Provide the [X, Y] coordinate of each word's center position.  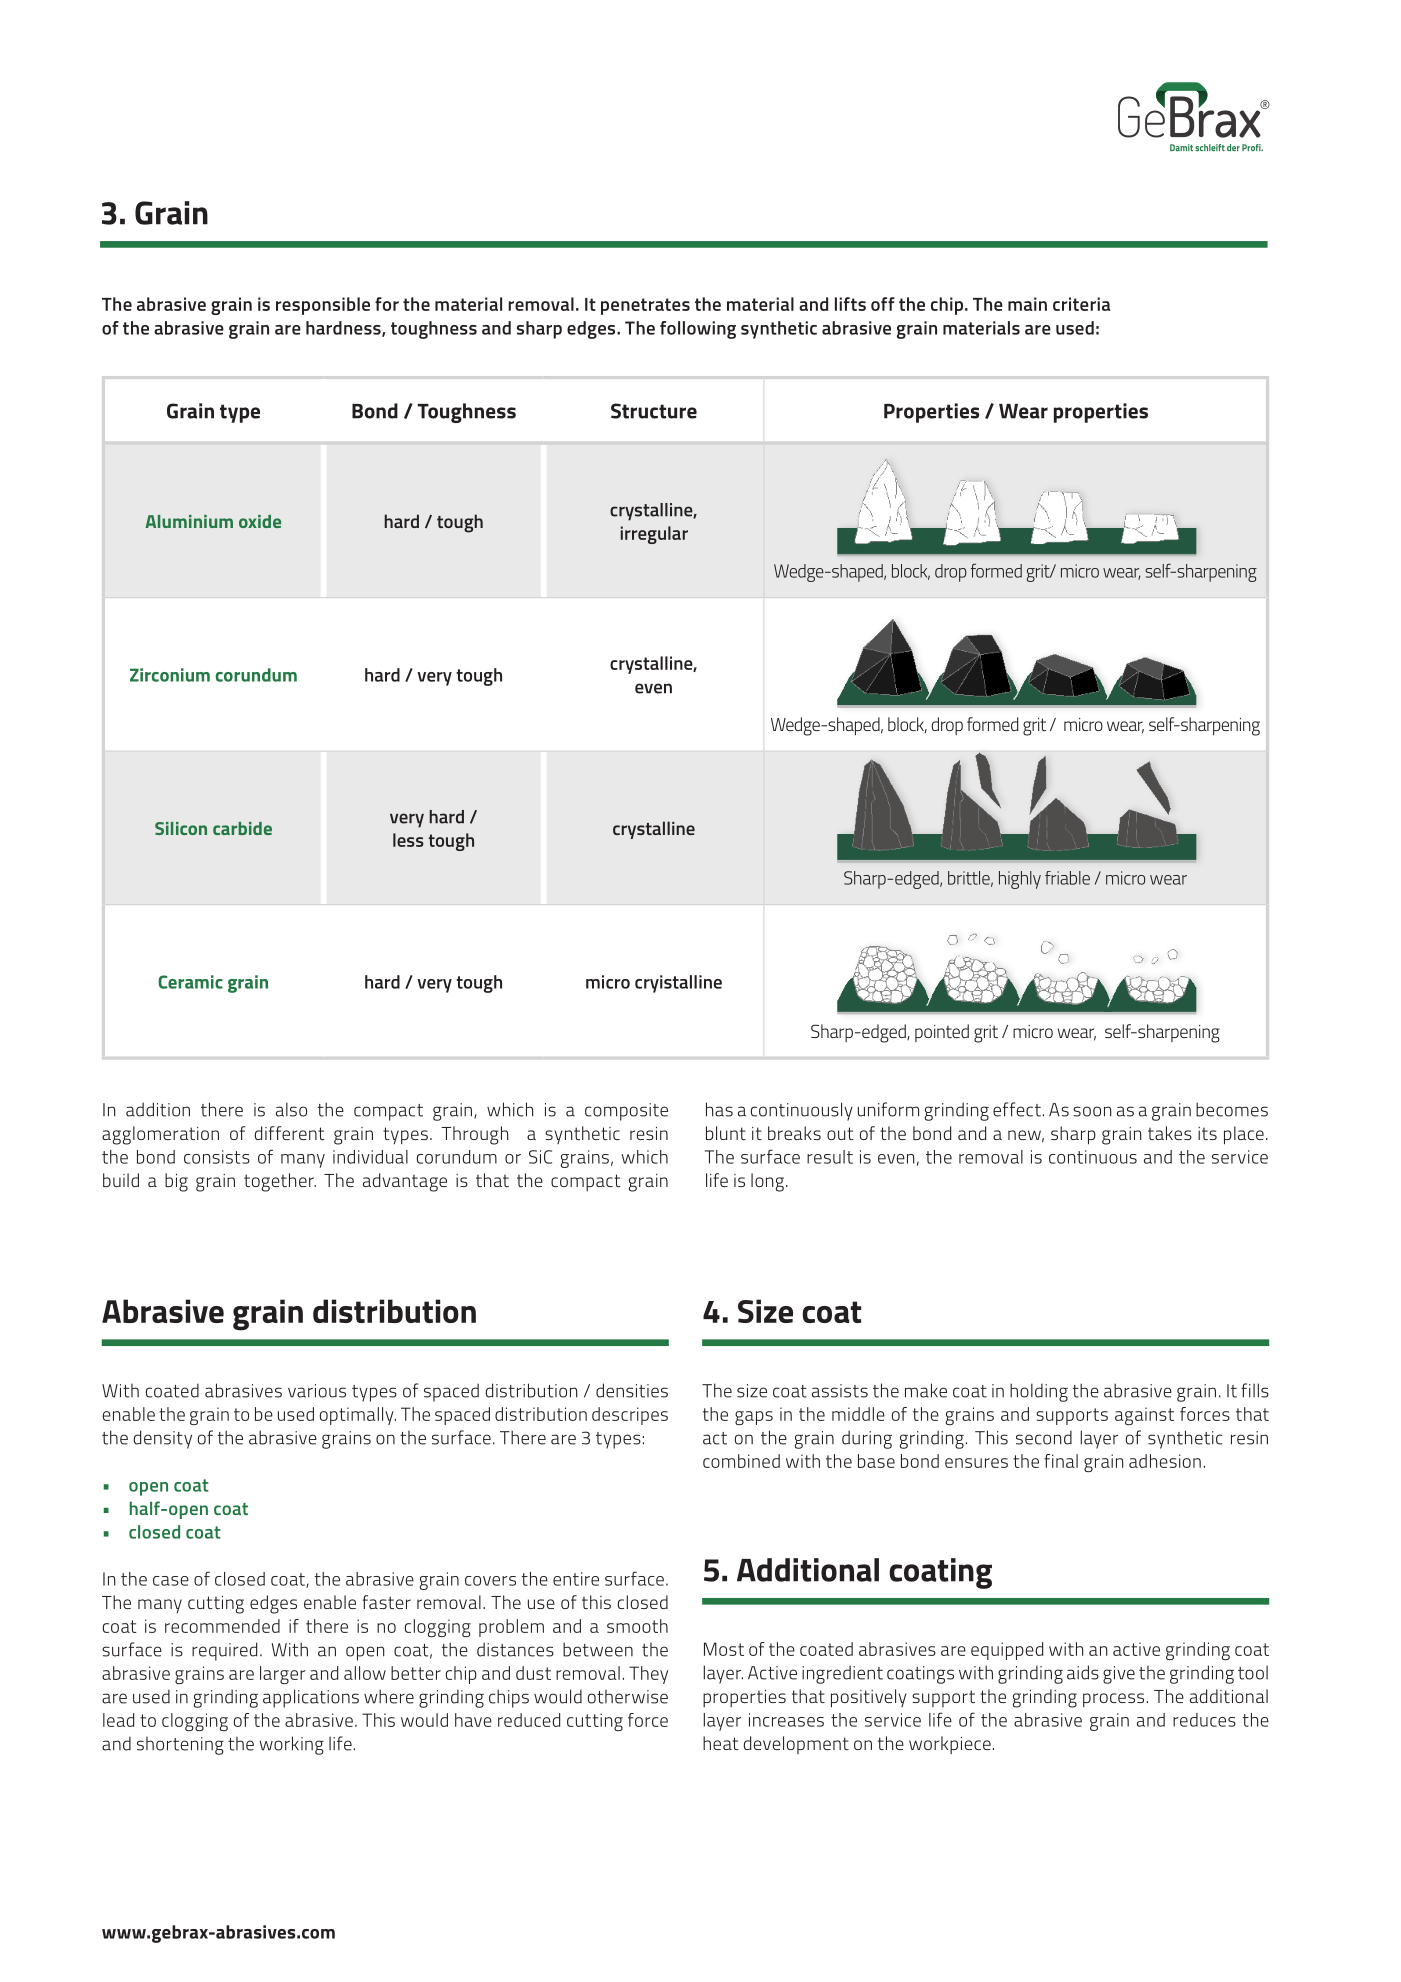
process [1113, 1700]
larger [283, 1675]
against [1144, 1416]
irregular [654, 535]
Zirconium [170, 675]
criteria [1082, 304]
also [291, 1109]
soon [1092, 1111]
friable [1067, 878]
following [698, 330]
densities [632, 1390]
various [317, 1391]
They [648, 1675]
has [719, 1109]
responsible [323, 306]
